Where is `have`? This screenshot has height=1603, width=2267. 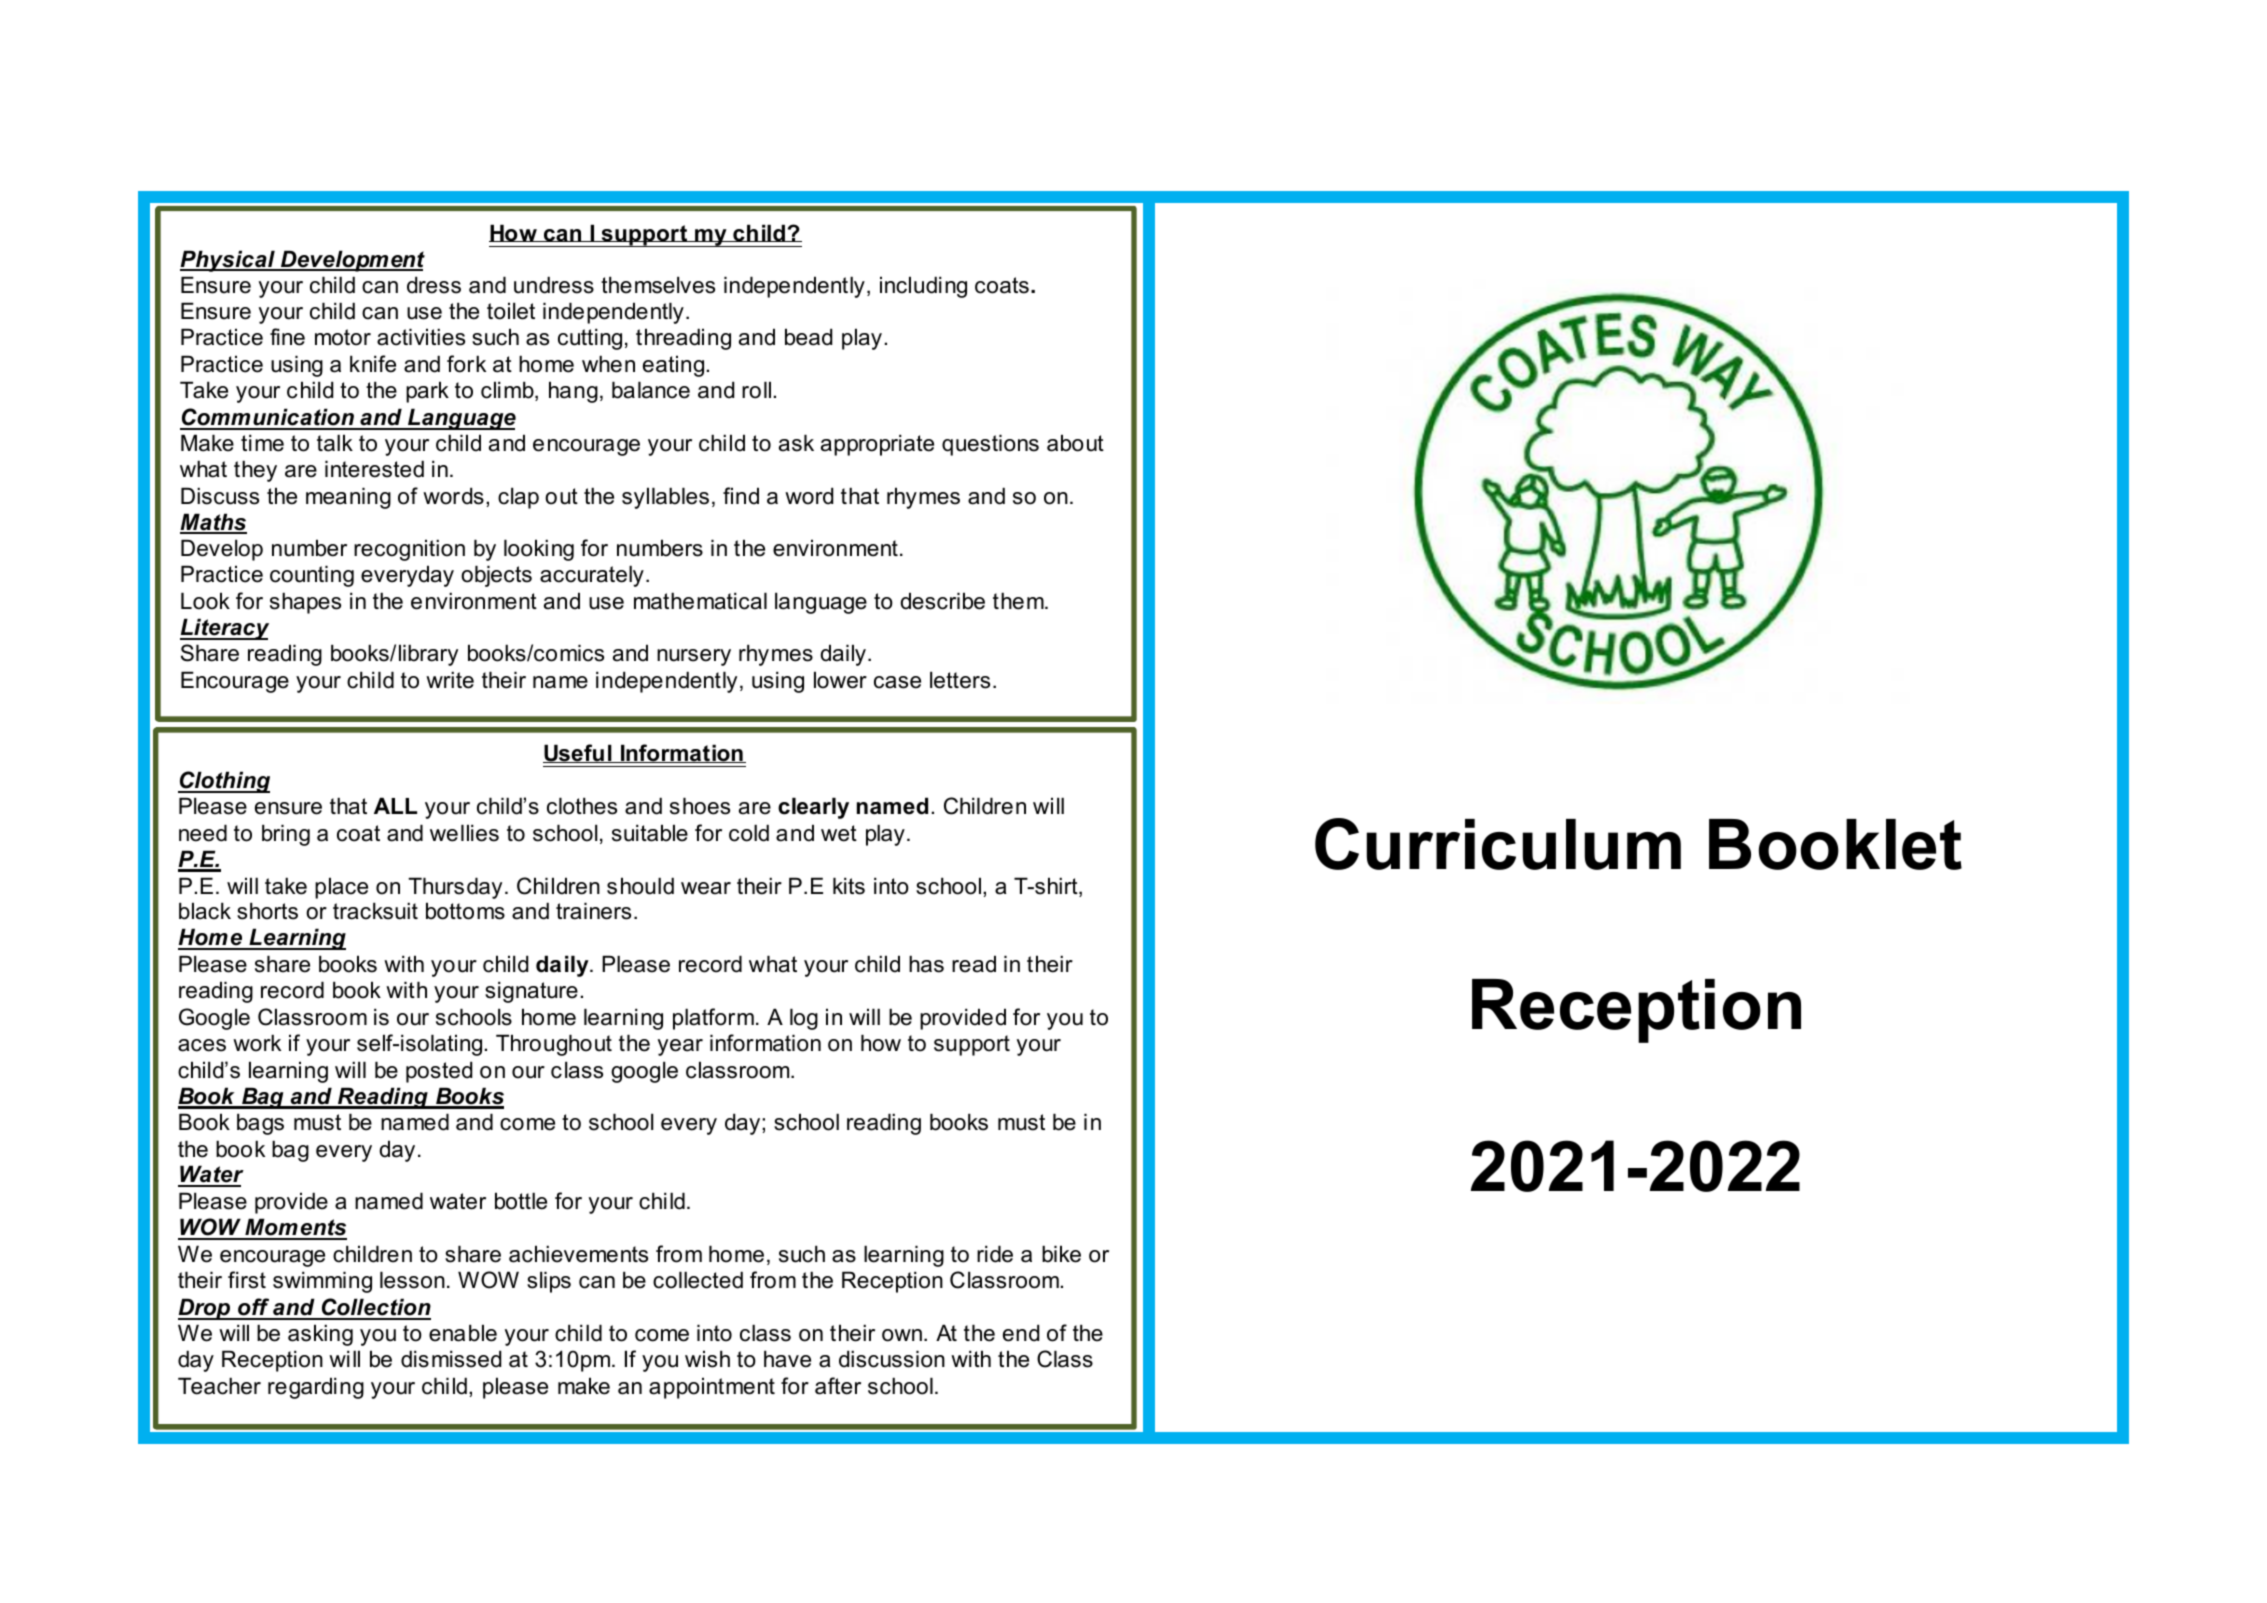 have is located at coordinates (787, 1359).
